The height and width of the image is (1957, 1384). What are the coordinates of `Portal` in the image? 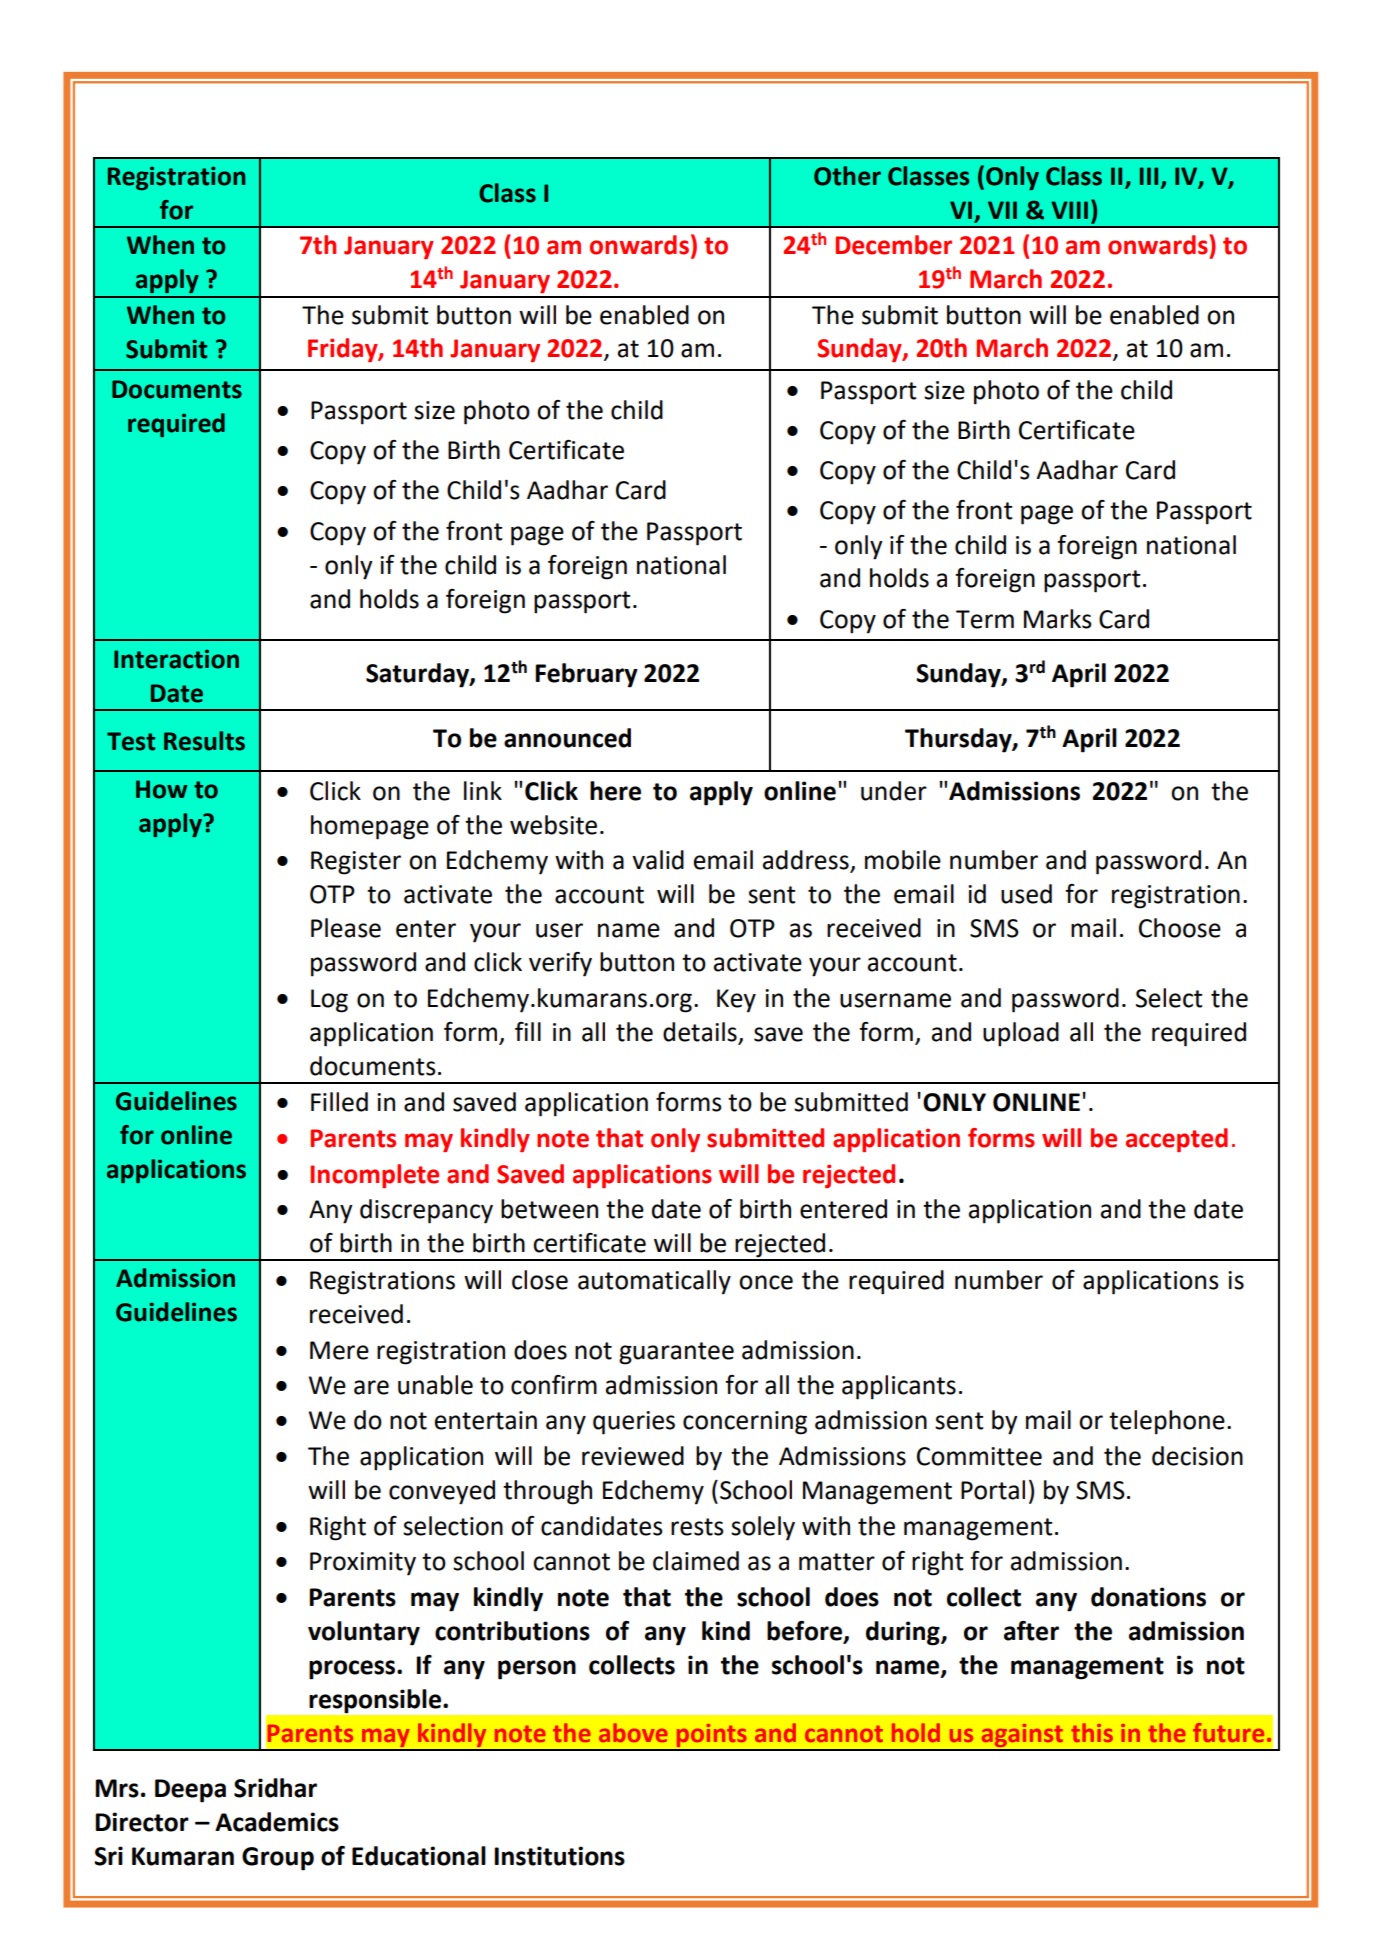 It's located at (993, 1490).
